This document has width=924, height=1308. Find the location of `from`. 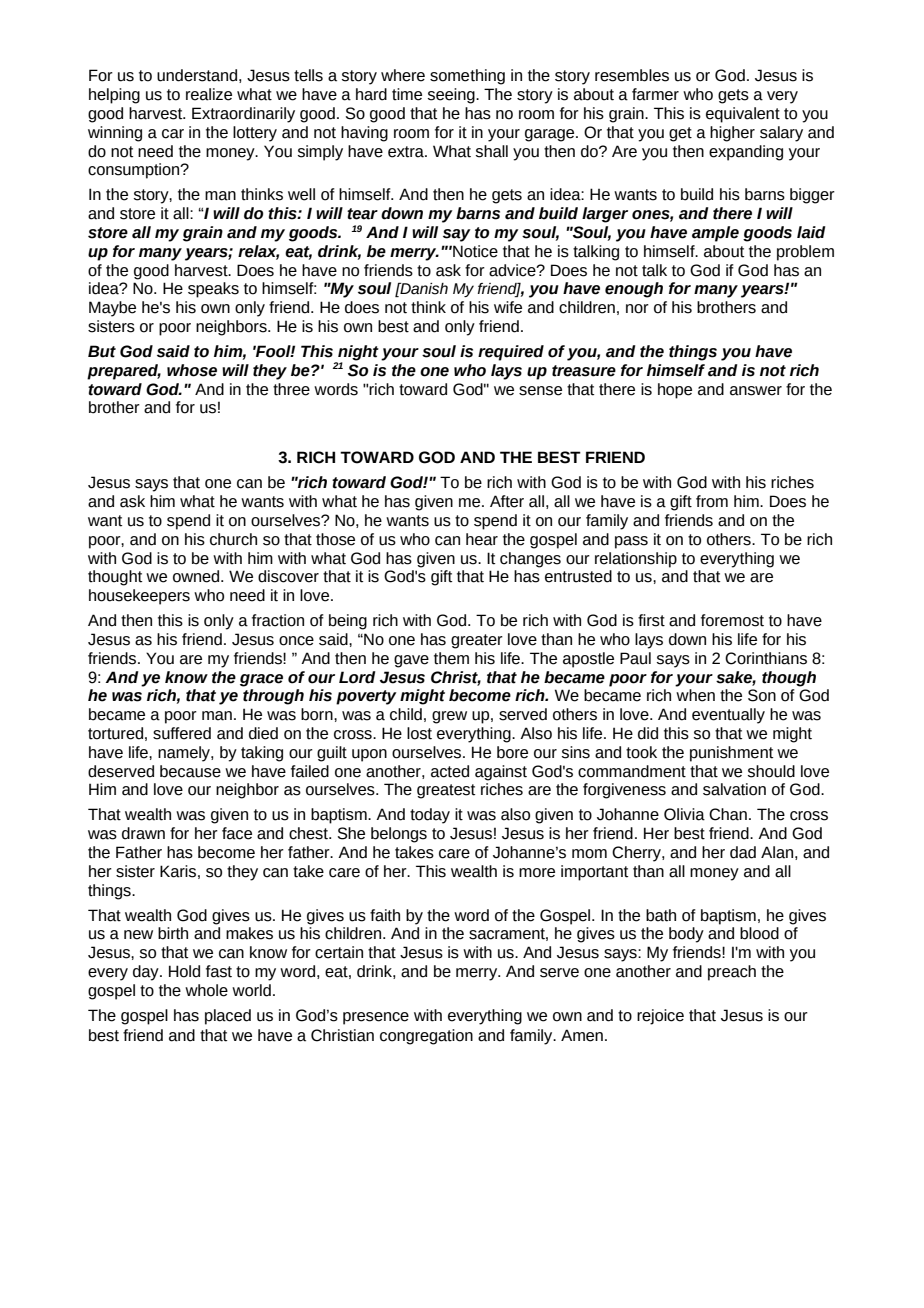

from is located at coordinates (712, 501).
